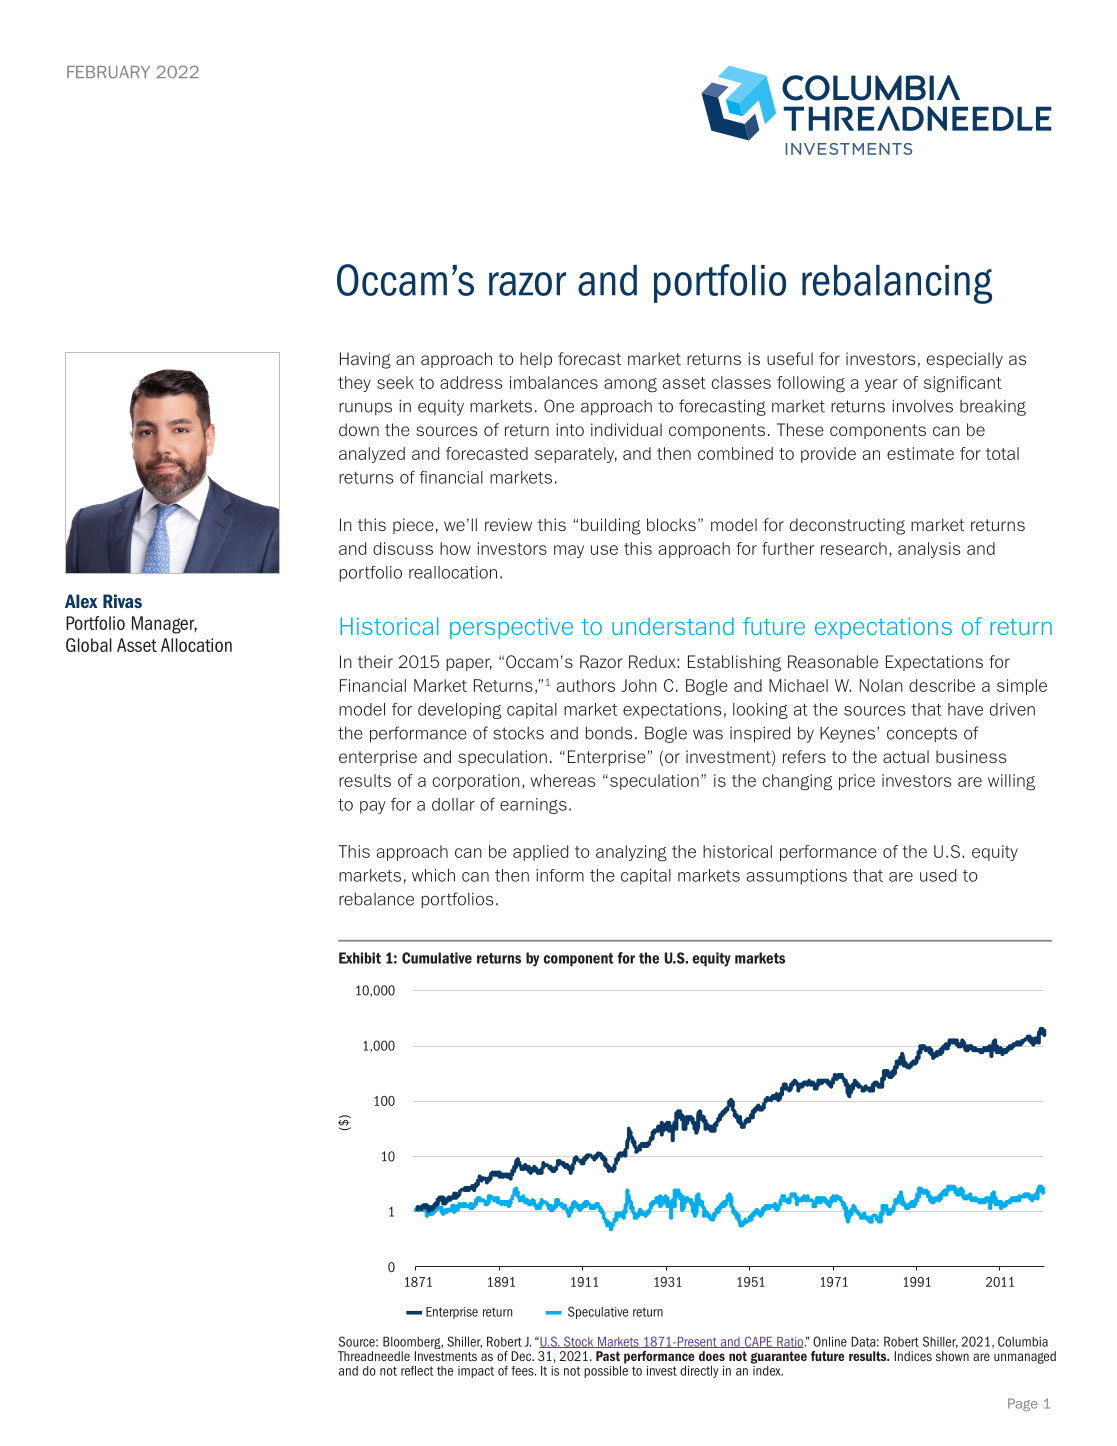 This screenshot has width=1117, height=1446. I want to click on reflect, so click(417, 1371).
